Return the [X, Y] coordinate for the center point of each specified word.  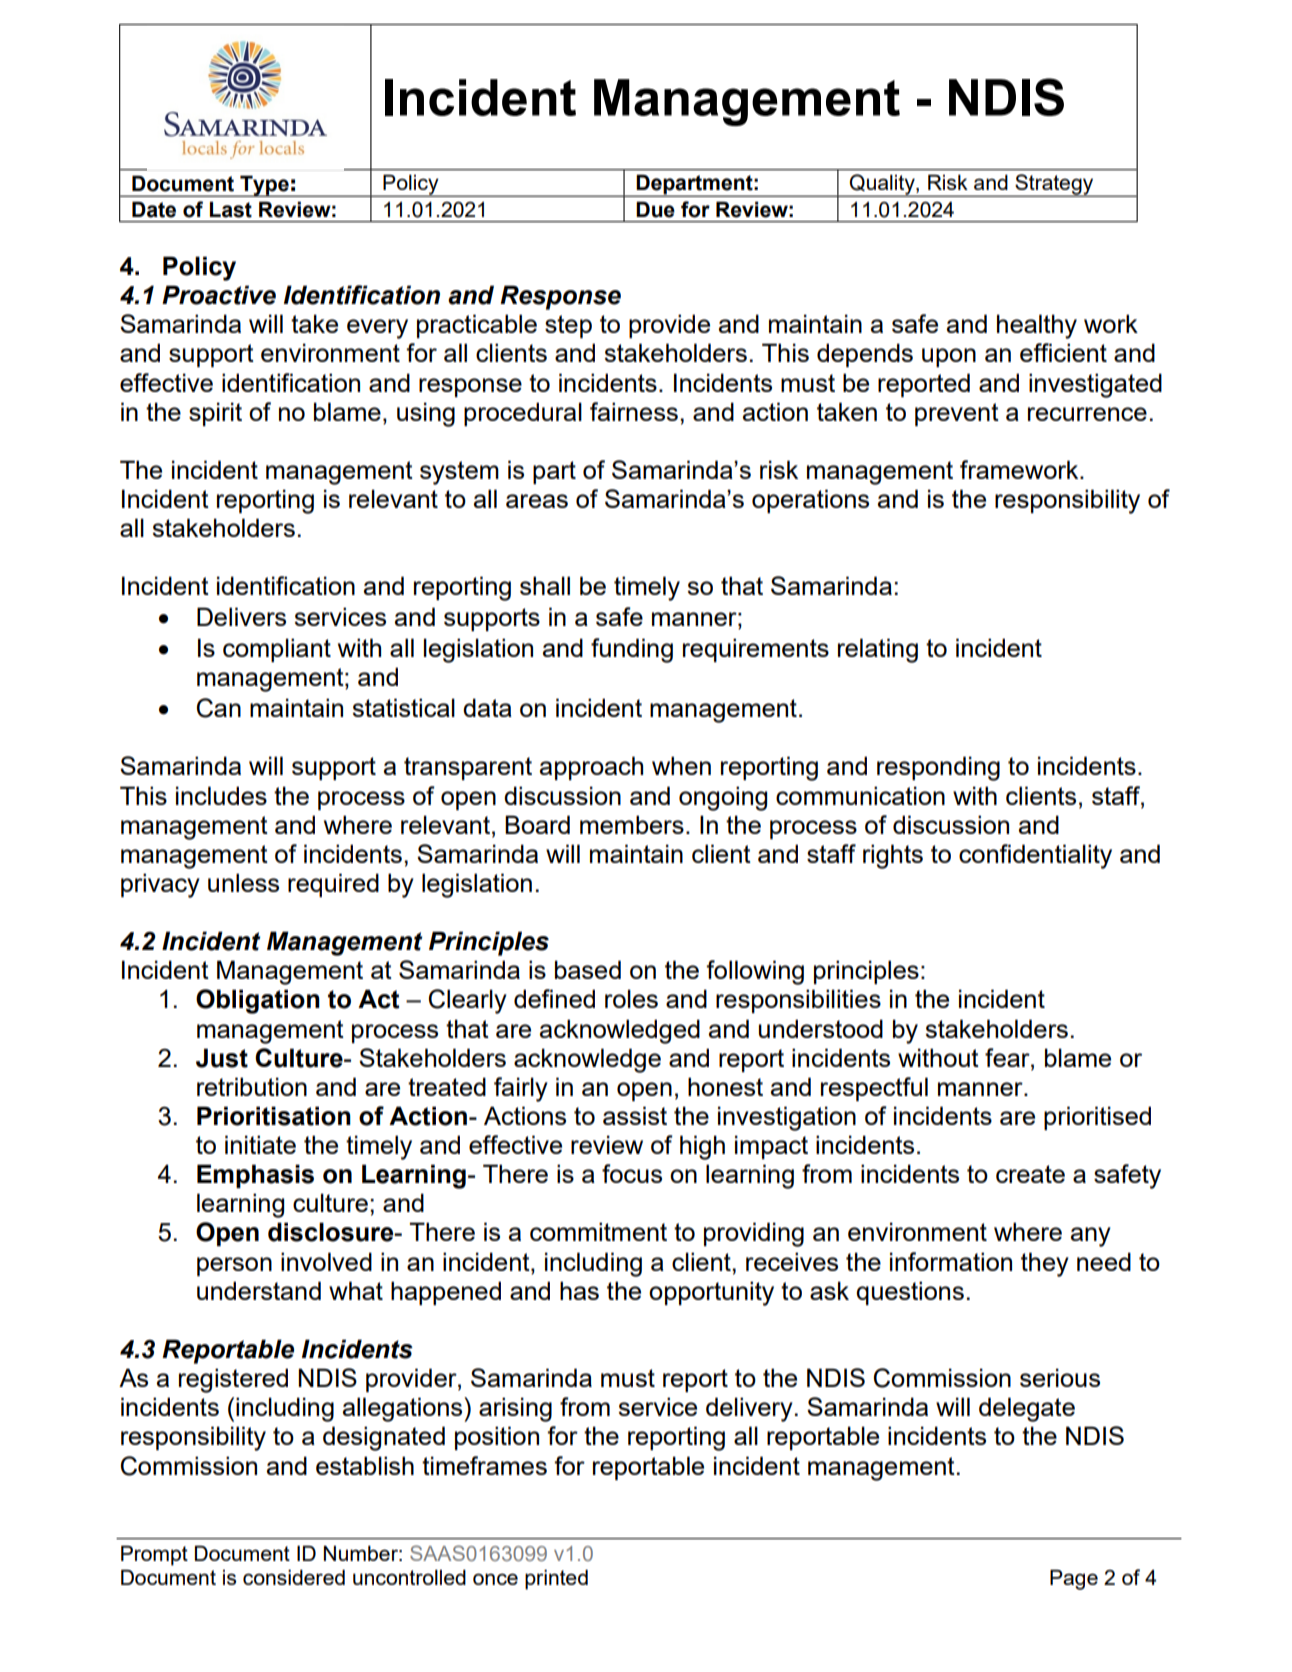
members [632, 824]
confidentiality [1035, 856]
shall [545, 585]
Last [231, 209]
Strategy [1054, 185]
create [1030, 1174]
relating [878, 650]
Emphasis [255, 1176]
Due [655, 209]
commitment [598, 1231]
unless [243, 882]
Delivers [241, 616]
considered [294, 1577]
